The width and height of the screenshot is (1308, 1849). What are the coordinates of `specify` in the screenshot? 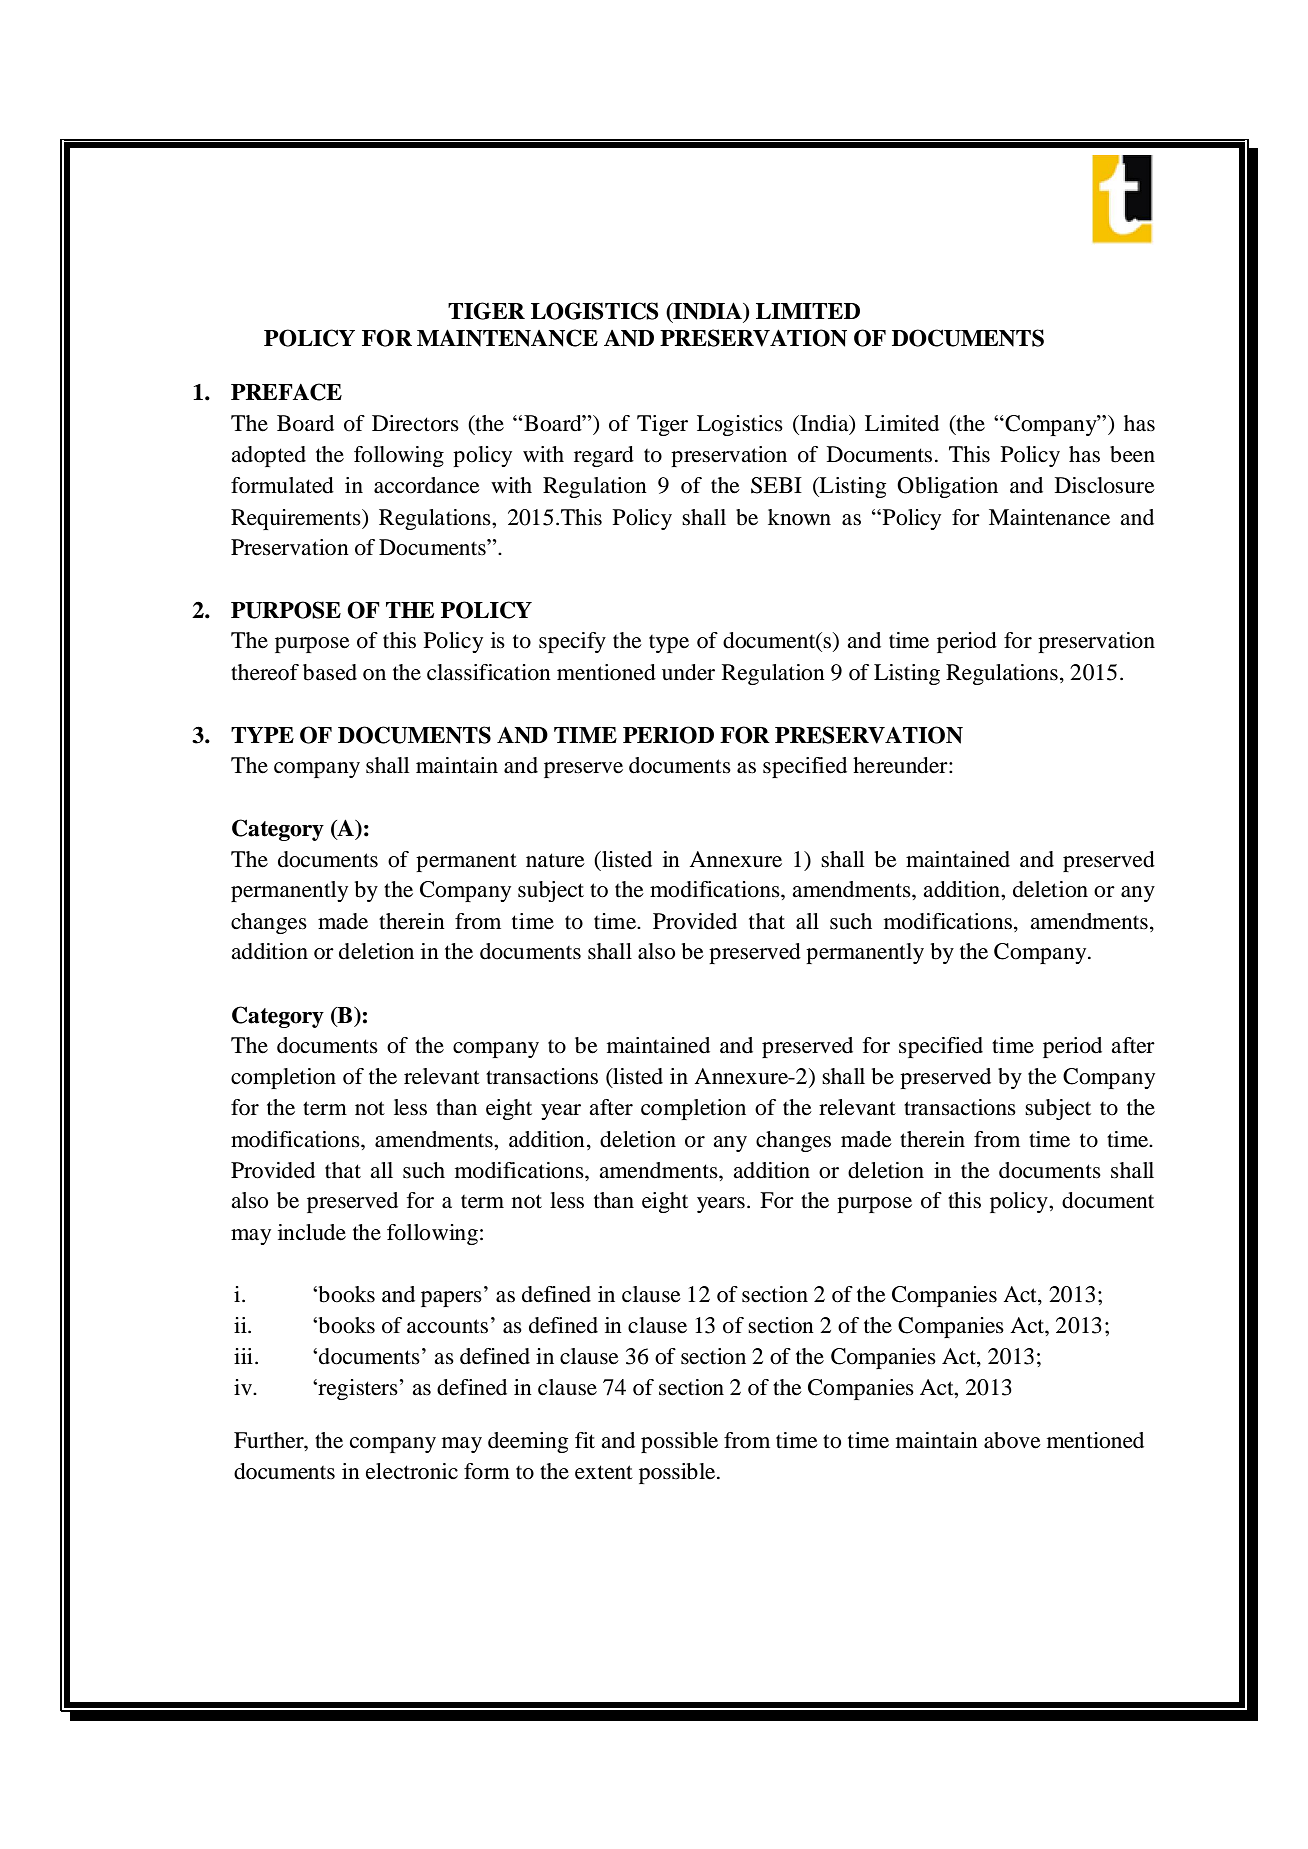 It's located at (572, 642).
